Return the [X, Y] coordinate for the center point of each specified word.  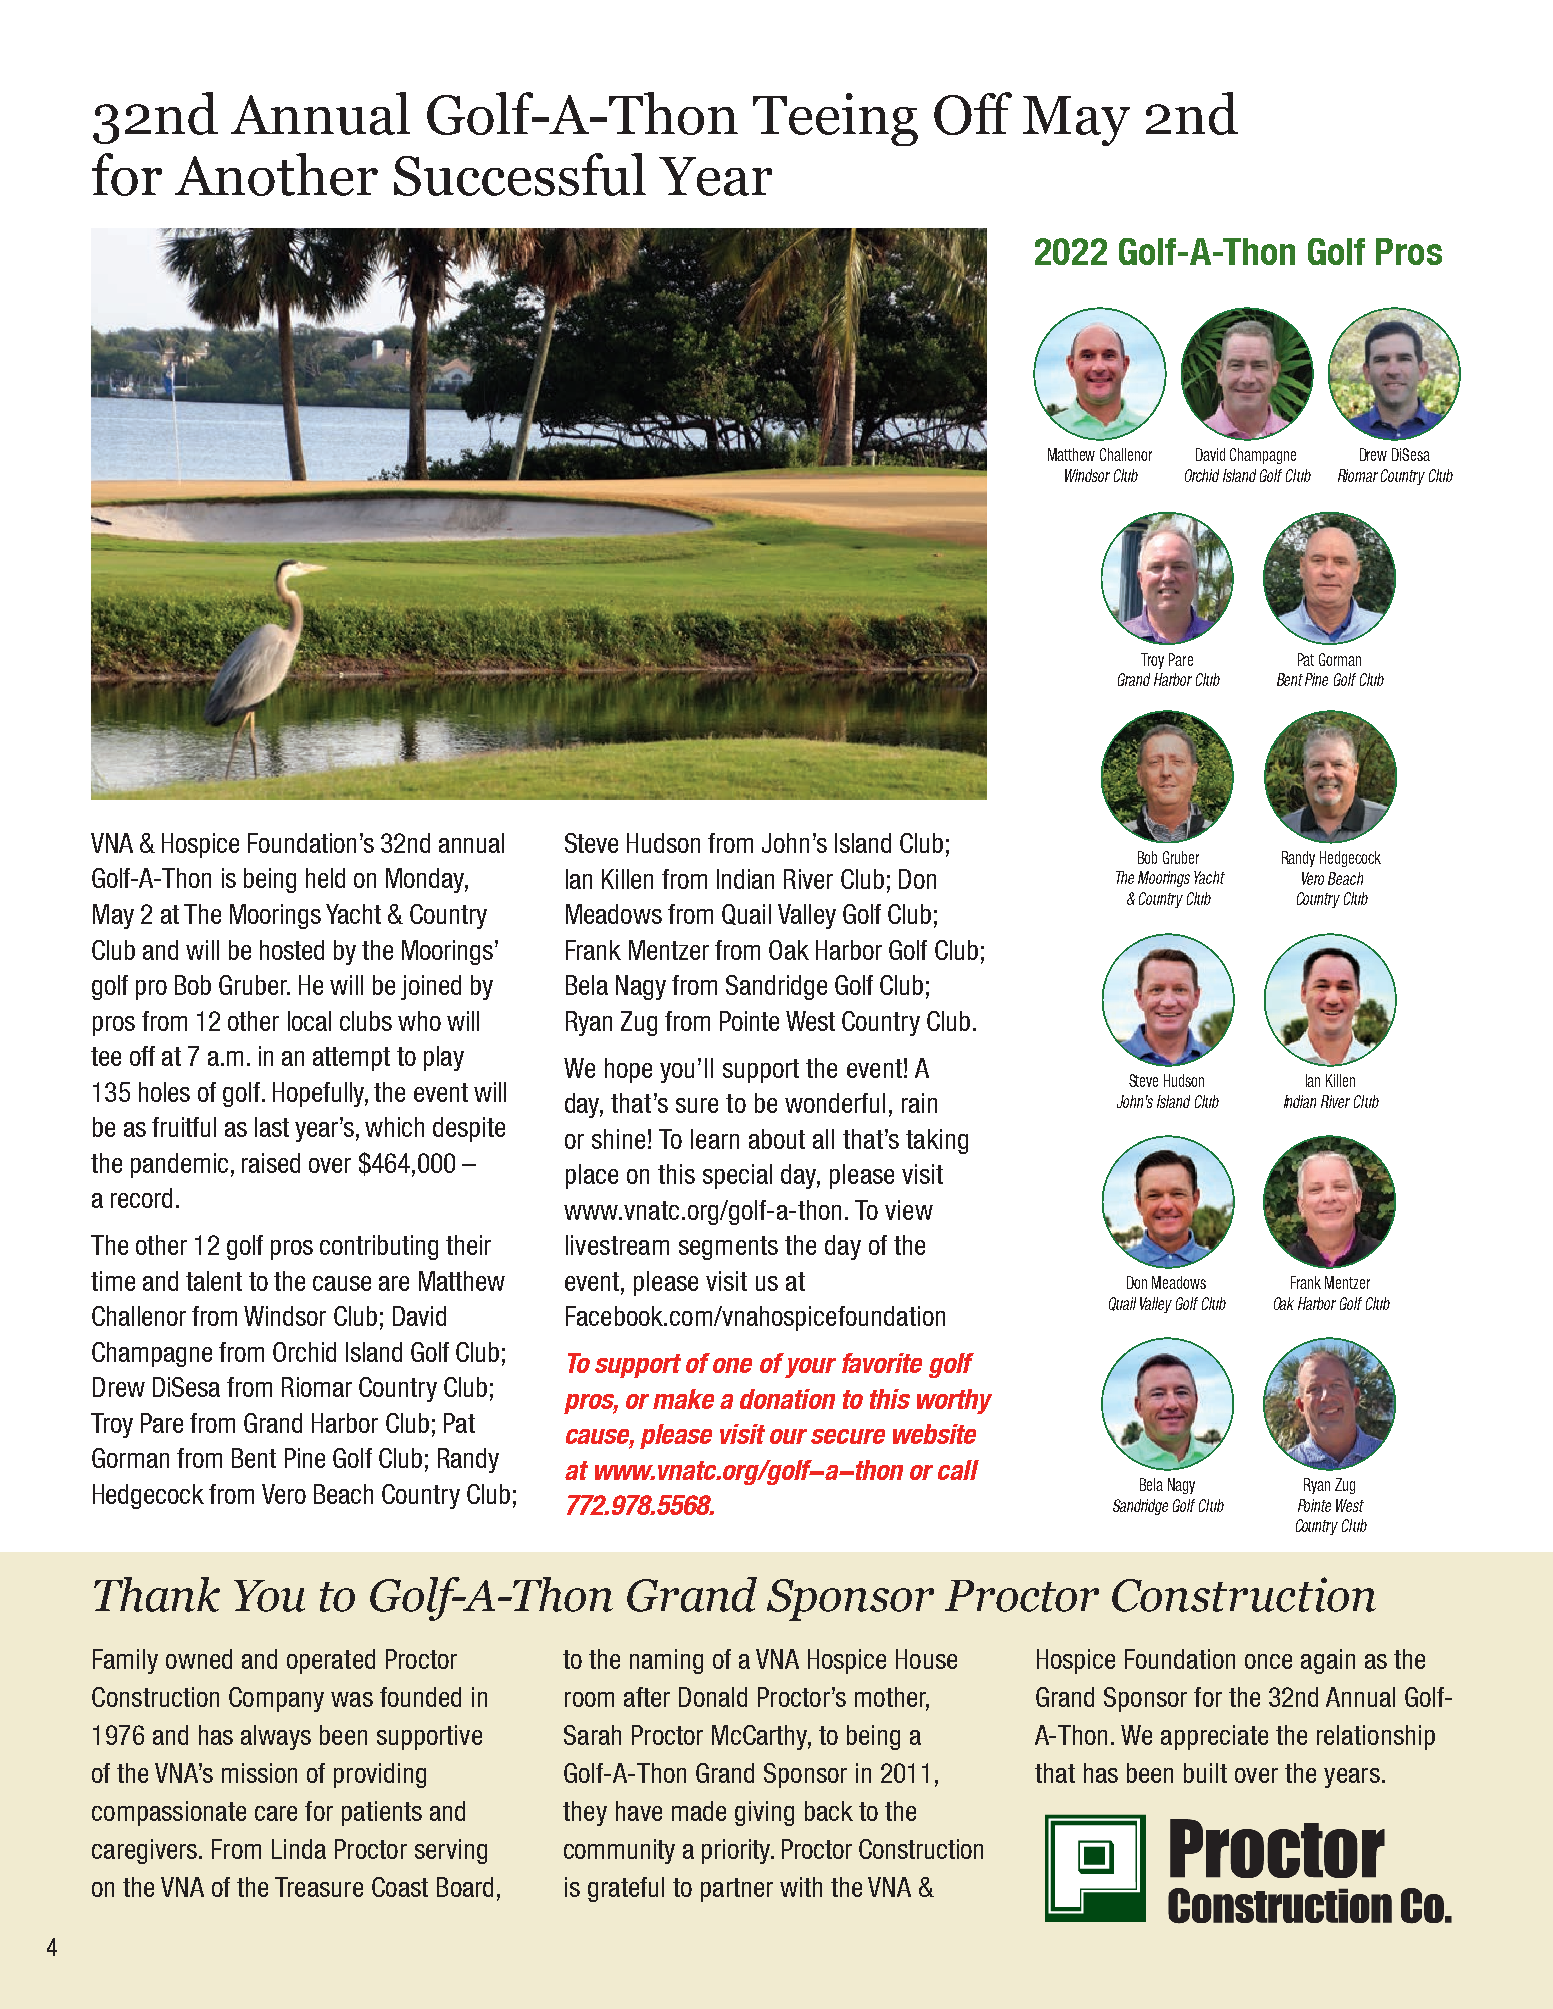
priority [737, 1851]
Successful [520, 174]
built [1205, 1773]
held [325, 878]
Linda [299, 1849]
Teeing [835, 119]
